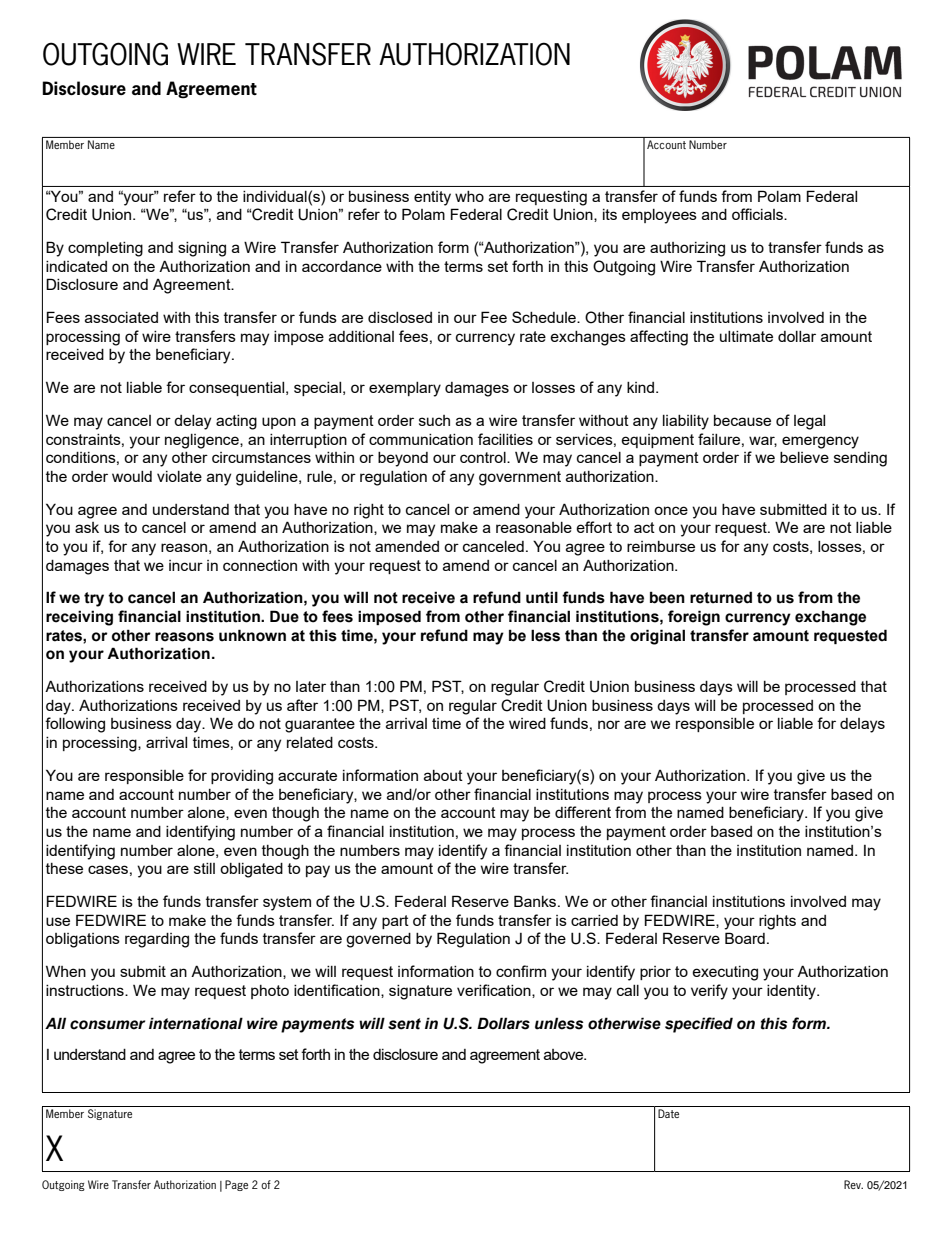 The height and width of the page is (1233, 952). Describe the element at coordinates (395, 922) in the page. I see `part` at that location.
